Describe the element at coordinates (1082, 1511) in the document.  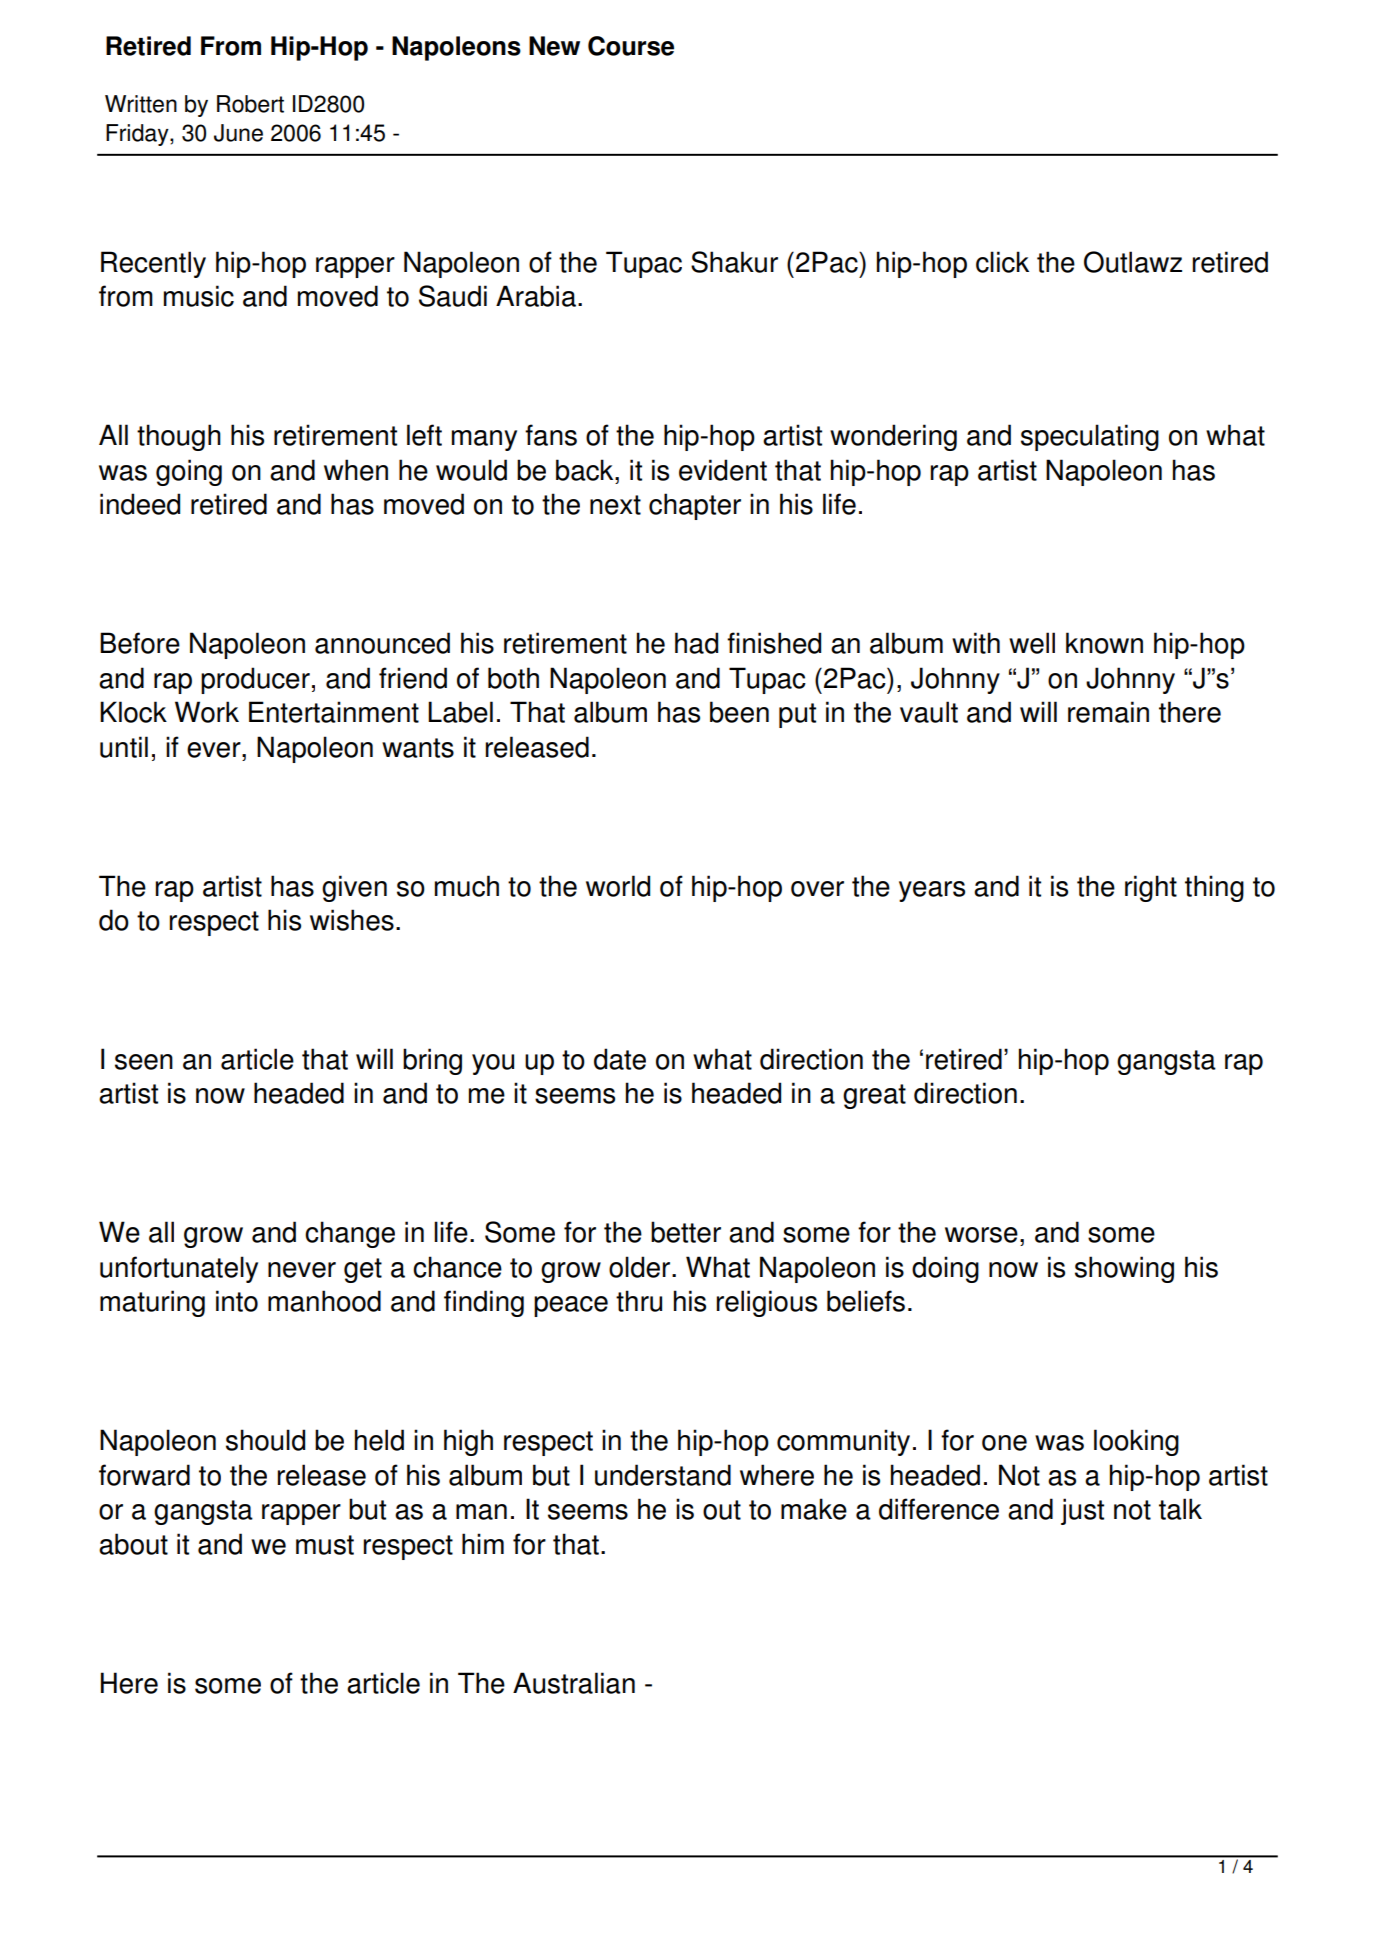
I see `just` at that location.
